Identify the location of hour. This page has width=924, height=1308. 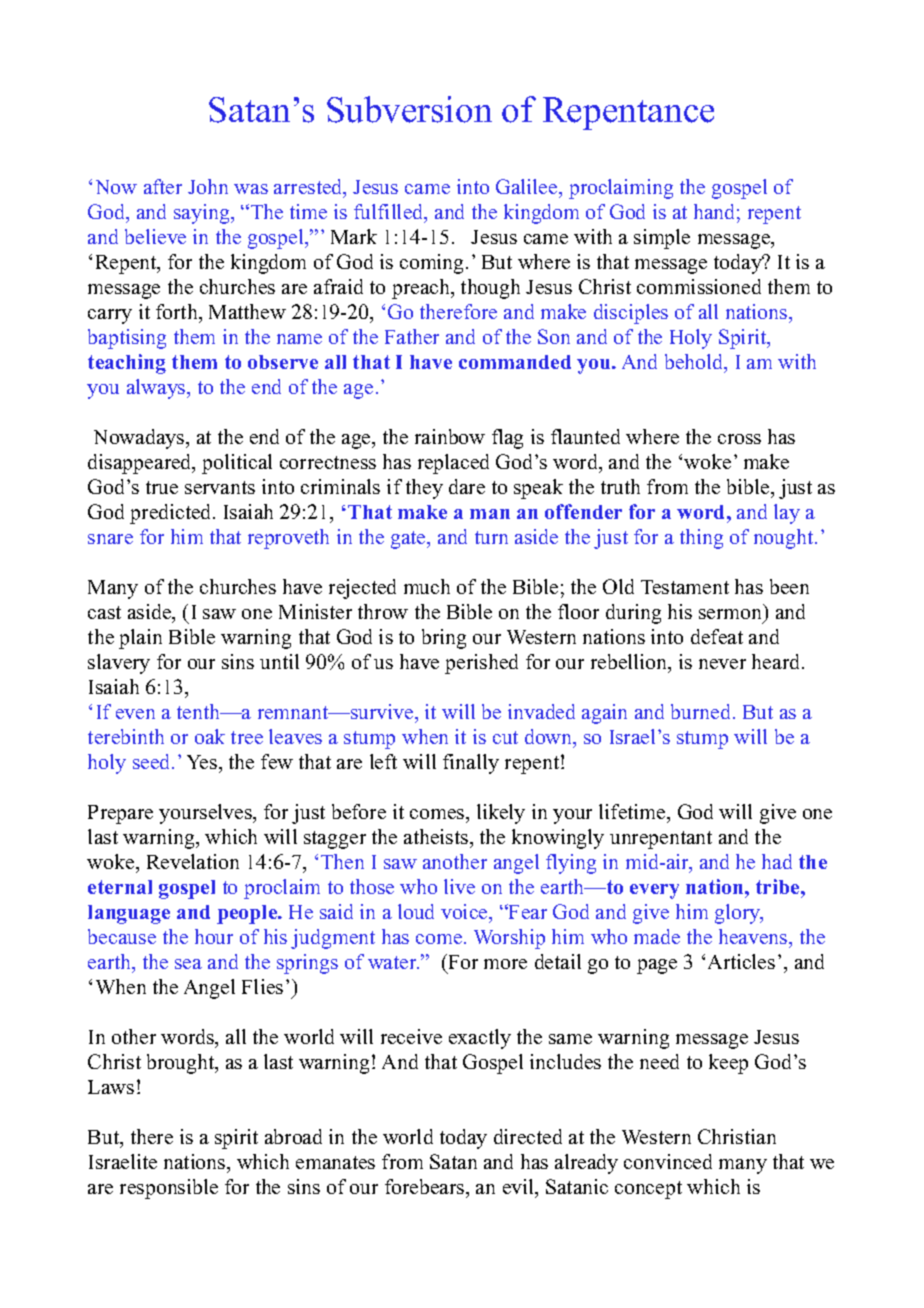
(214, 936).
